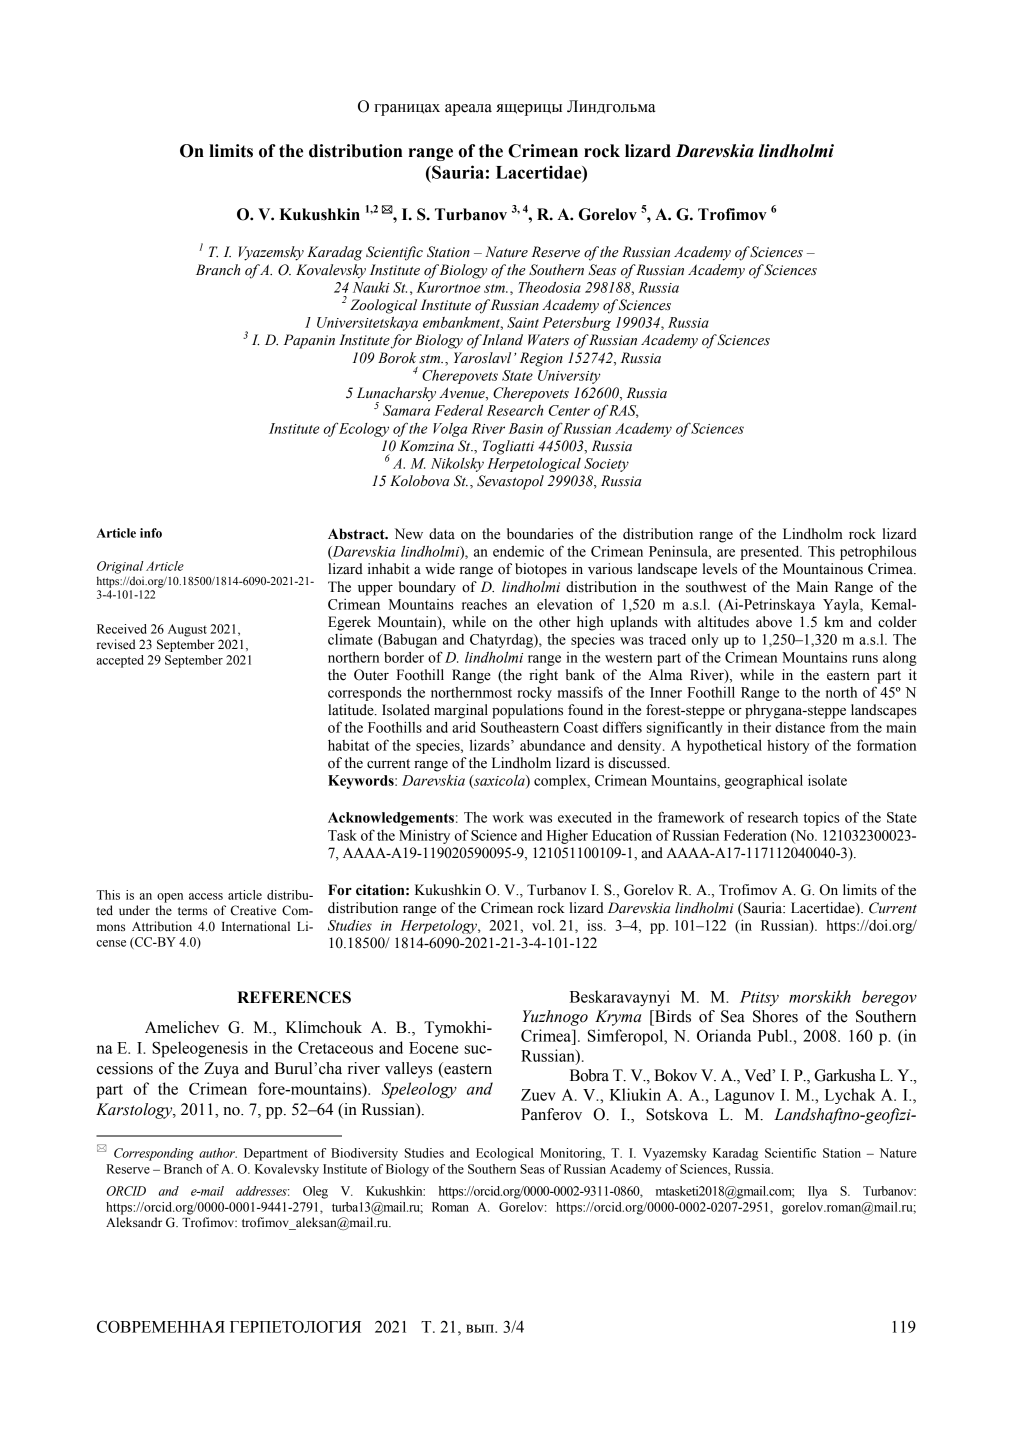 This screenshot has width=1013, height=1433. What do you see at coordinates (187, 630) in the screenshot?
I see `August` at bounding box center [187, 630].
